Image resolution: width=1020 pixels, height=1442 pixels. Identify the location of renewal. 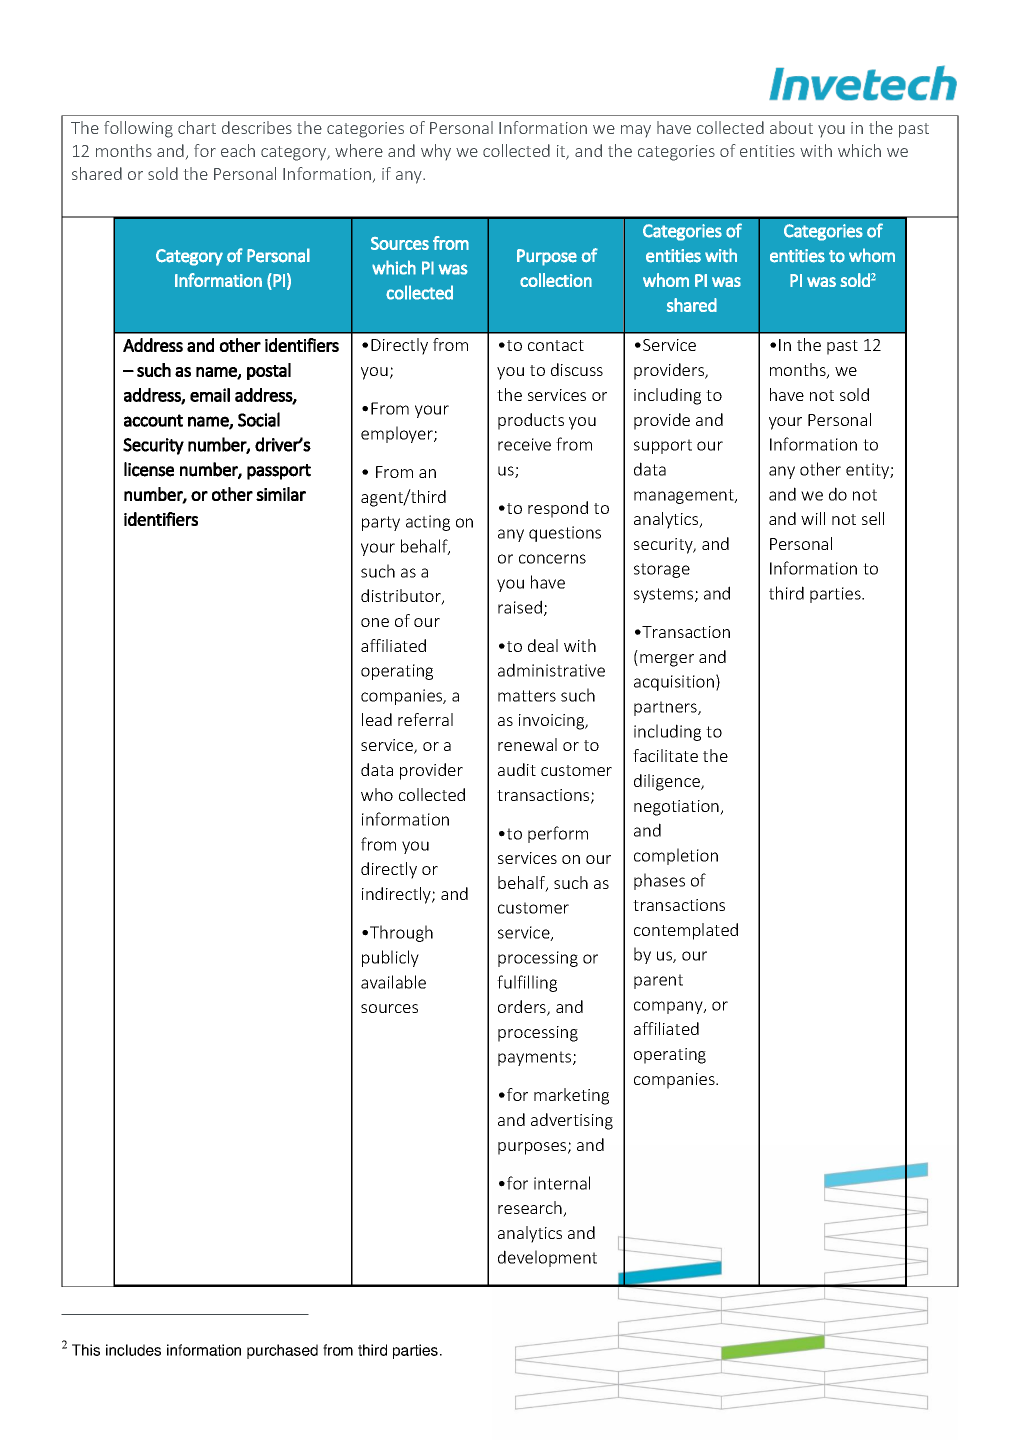
(527, 744).
